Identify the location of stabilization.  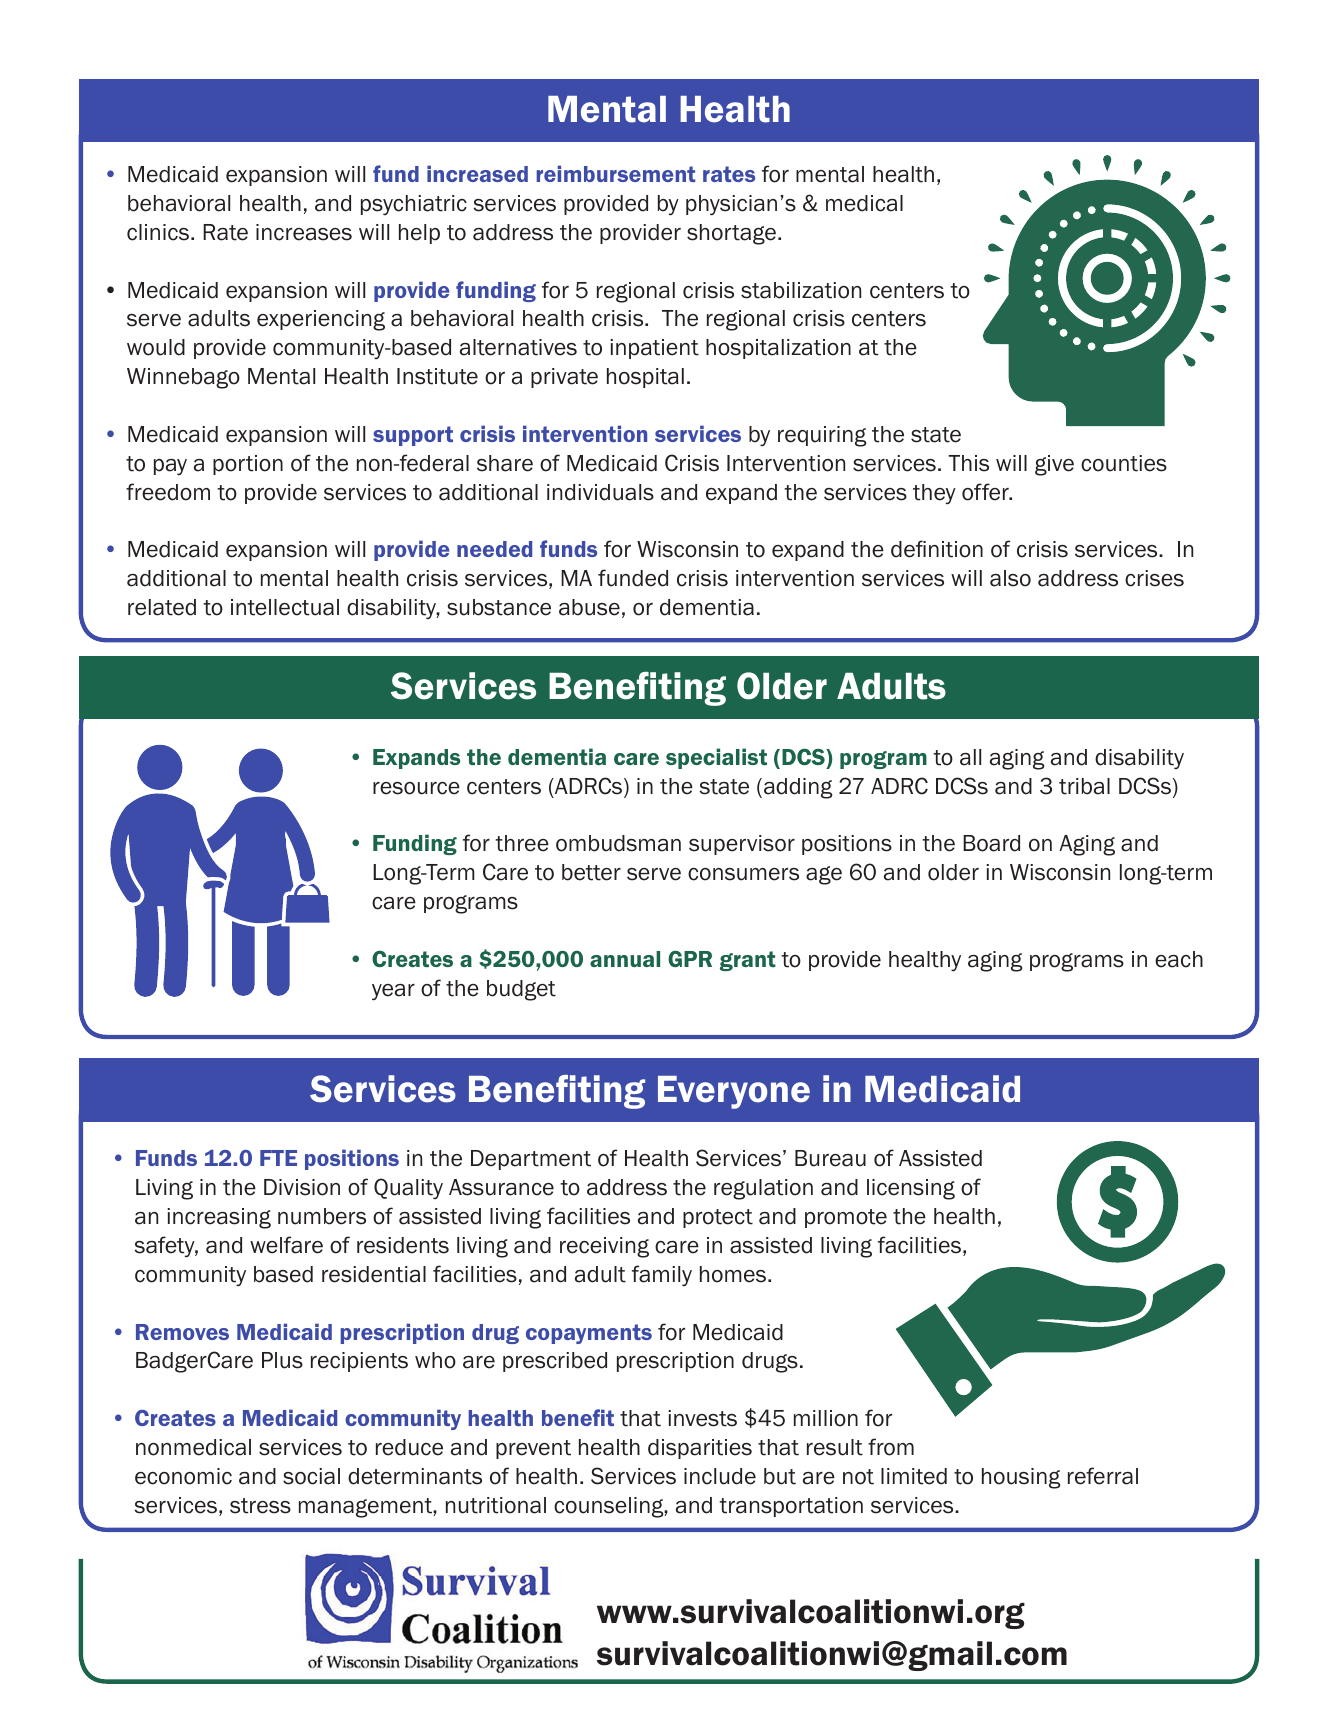
(801, 290).
